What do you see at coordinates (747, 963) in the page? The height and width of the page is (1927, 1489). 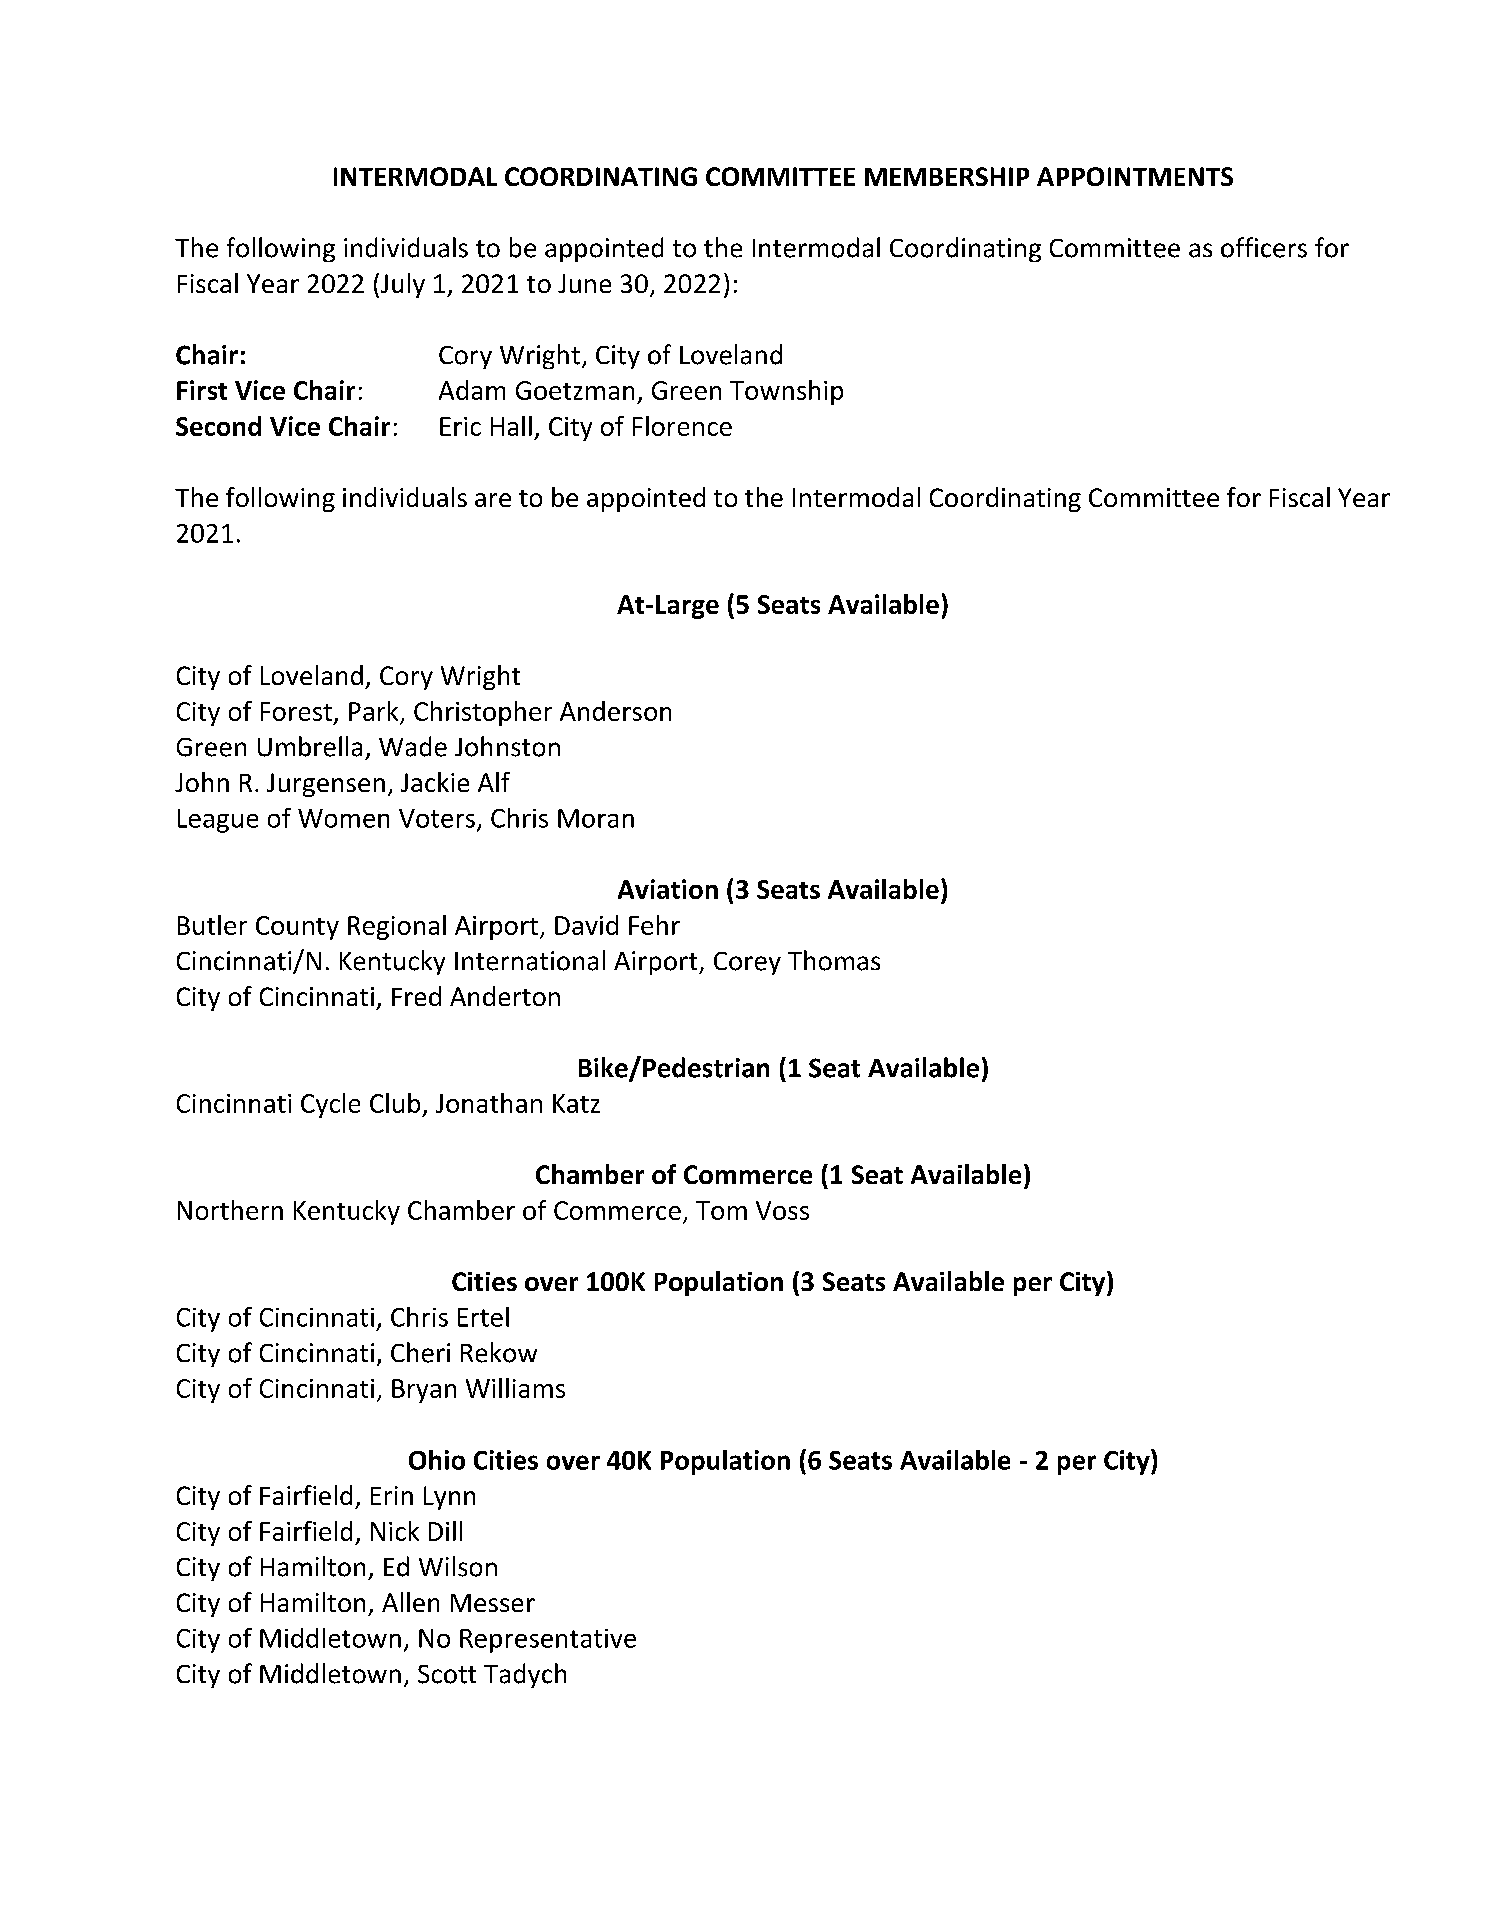 I see `Corey` at bounding box center [747, 963].
